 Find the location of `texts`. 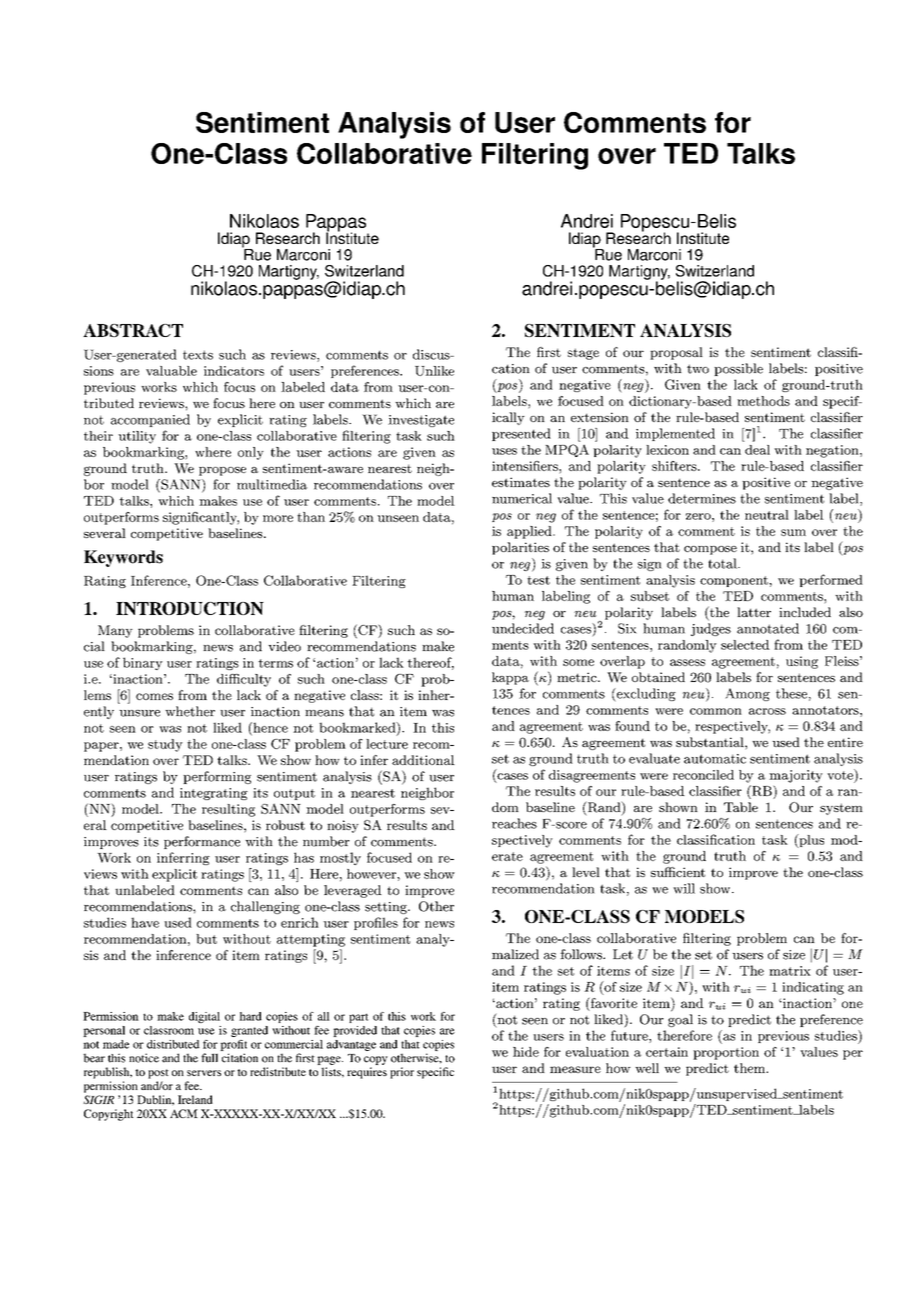

texts is located at coordinates (198, 355).
